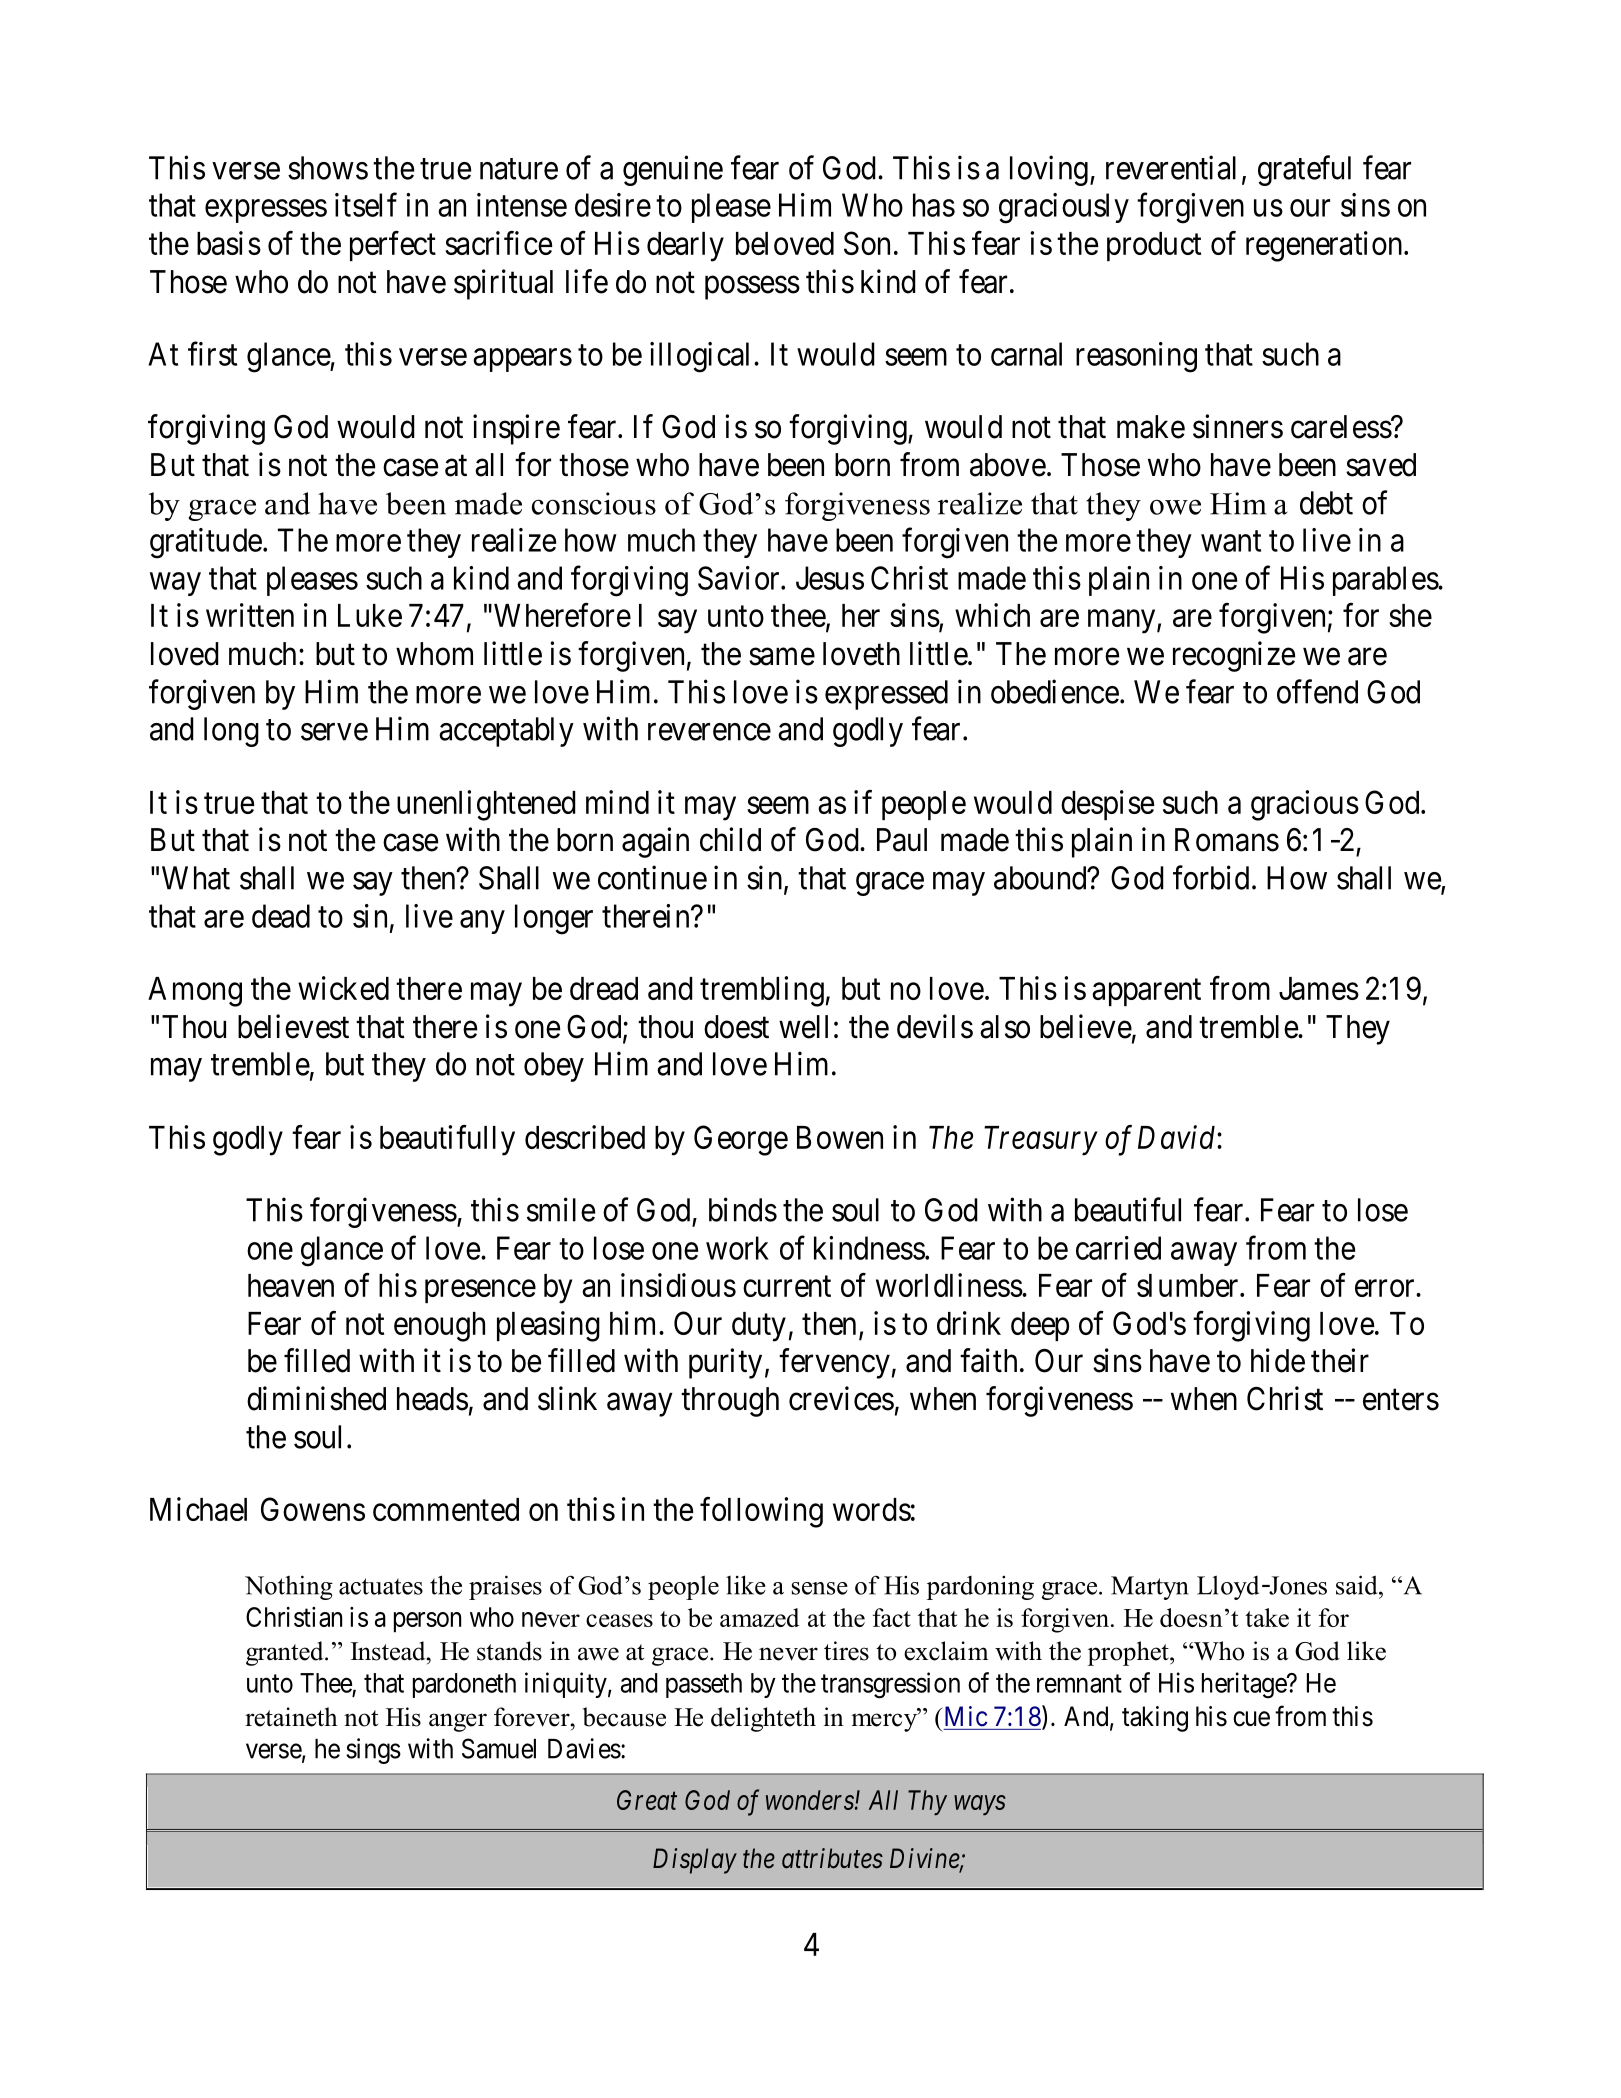 The height and width of the page is (2098, 1621). Describe the element at coordinates (1146, 992) in the page. I see `apparent` at that location.
